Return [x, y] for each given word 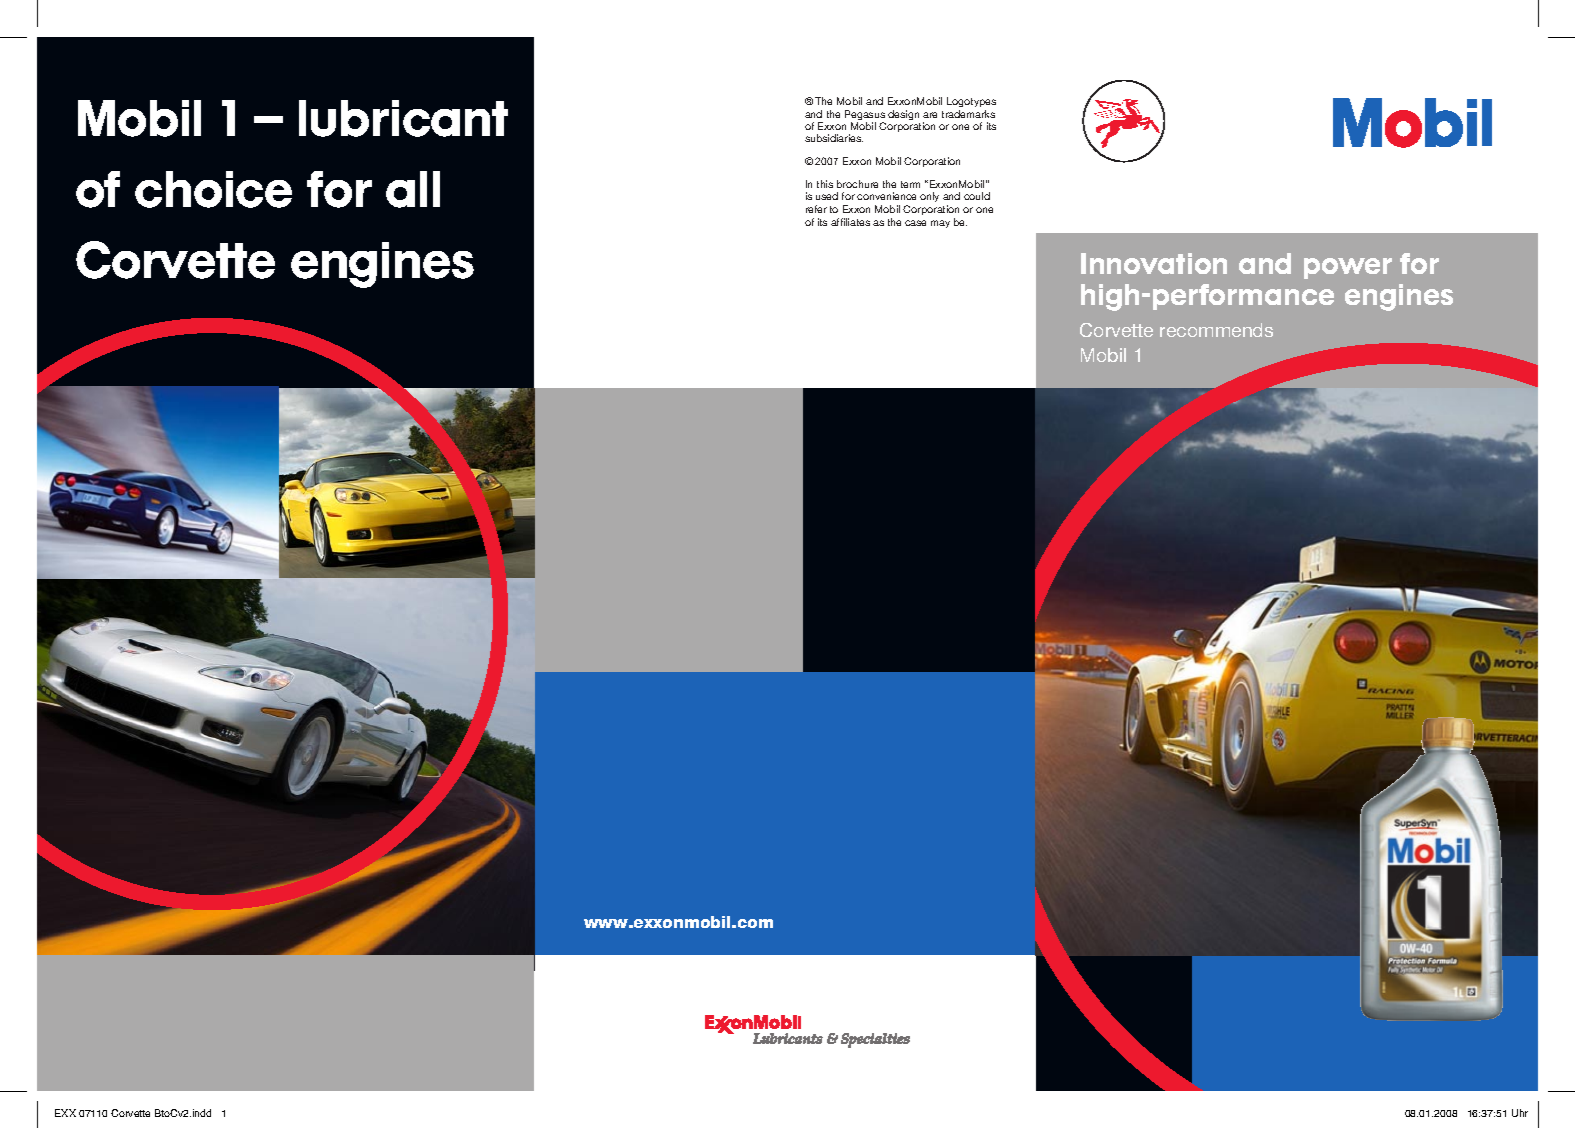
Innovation [1154, 263]
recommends [1216, 330]
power [1348, 268]
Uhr [1520, 1113]
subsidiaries [834, 138]
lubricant [403, 118]
